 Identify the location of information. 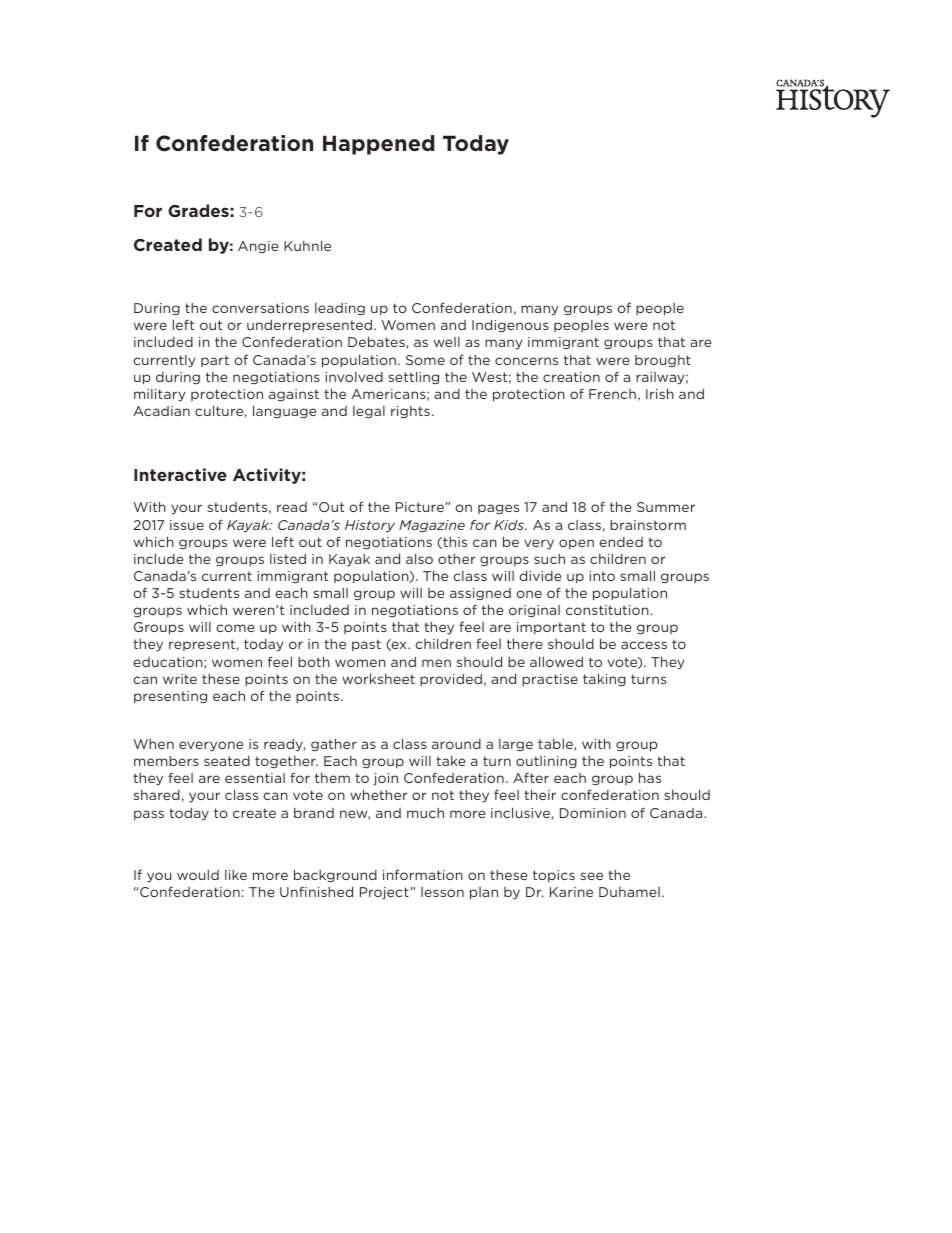
(423, 874).
